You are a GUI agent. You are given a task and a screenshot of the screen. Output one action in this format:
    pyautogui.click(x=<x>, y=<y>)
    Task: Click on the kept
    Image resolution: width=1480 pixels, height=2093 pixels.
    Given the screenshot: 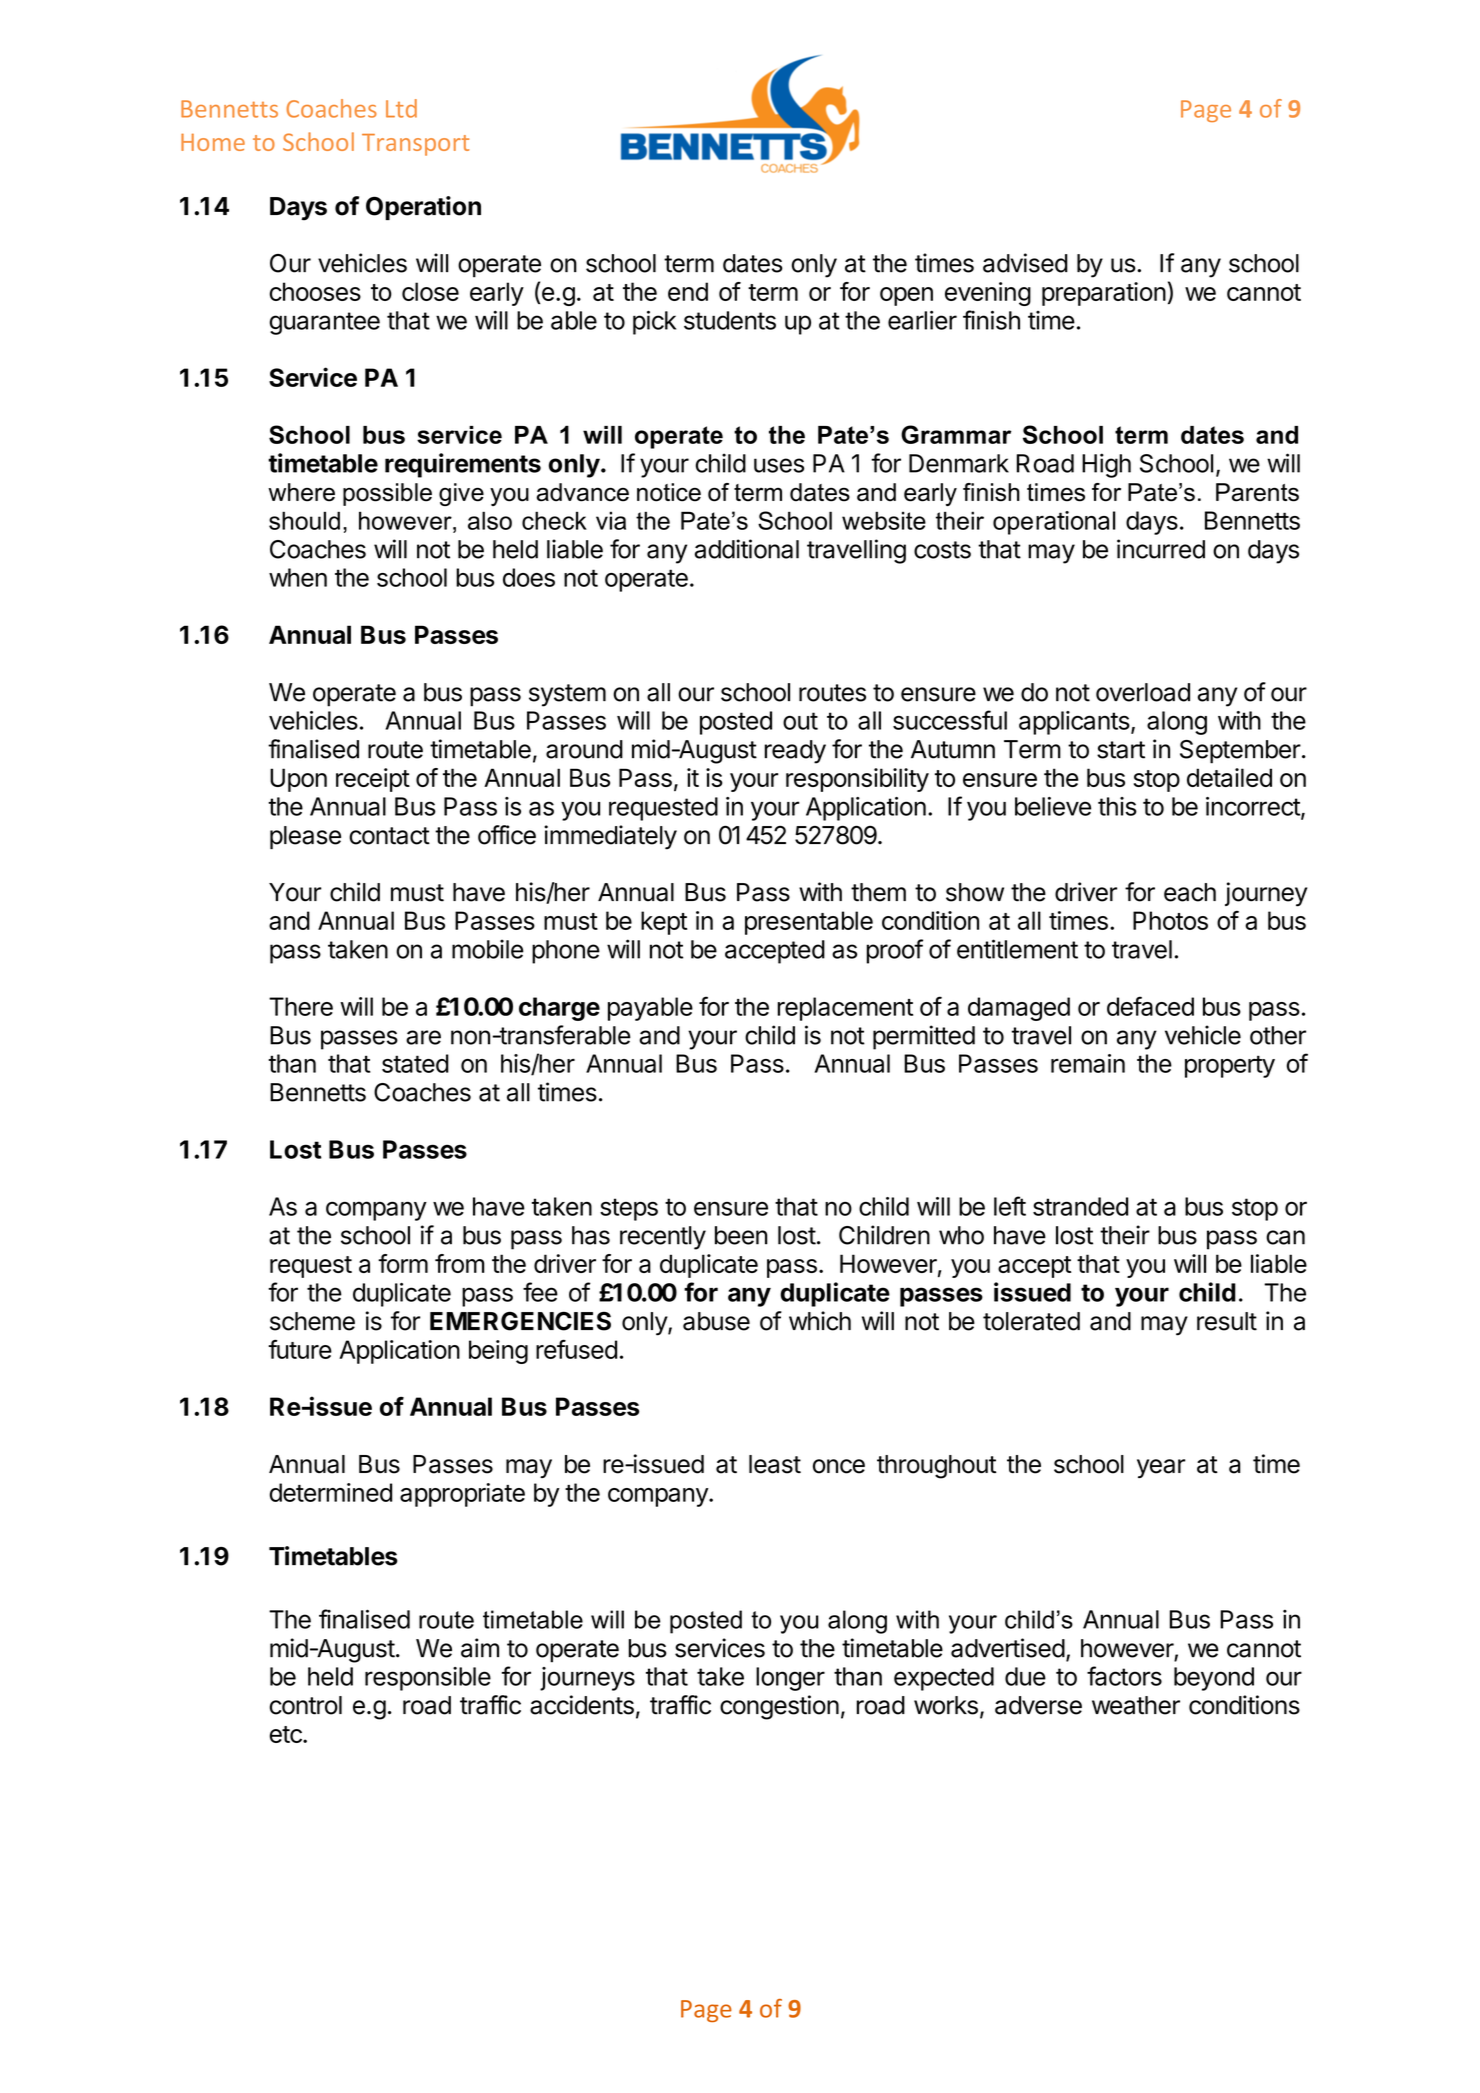 What is the action you would take?
    pyautogui.click(x=664, y=923)
